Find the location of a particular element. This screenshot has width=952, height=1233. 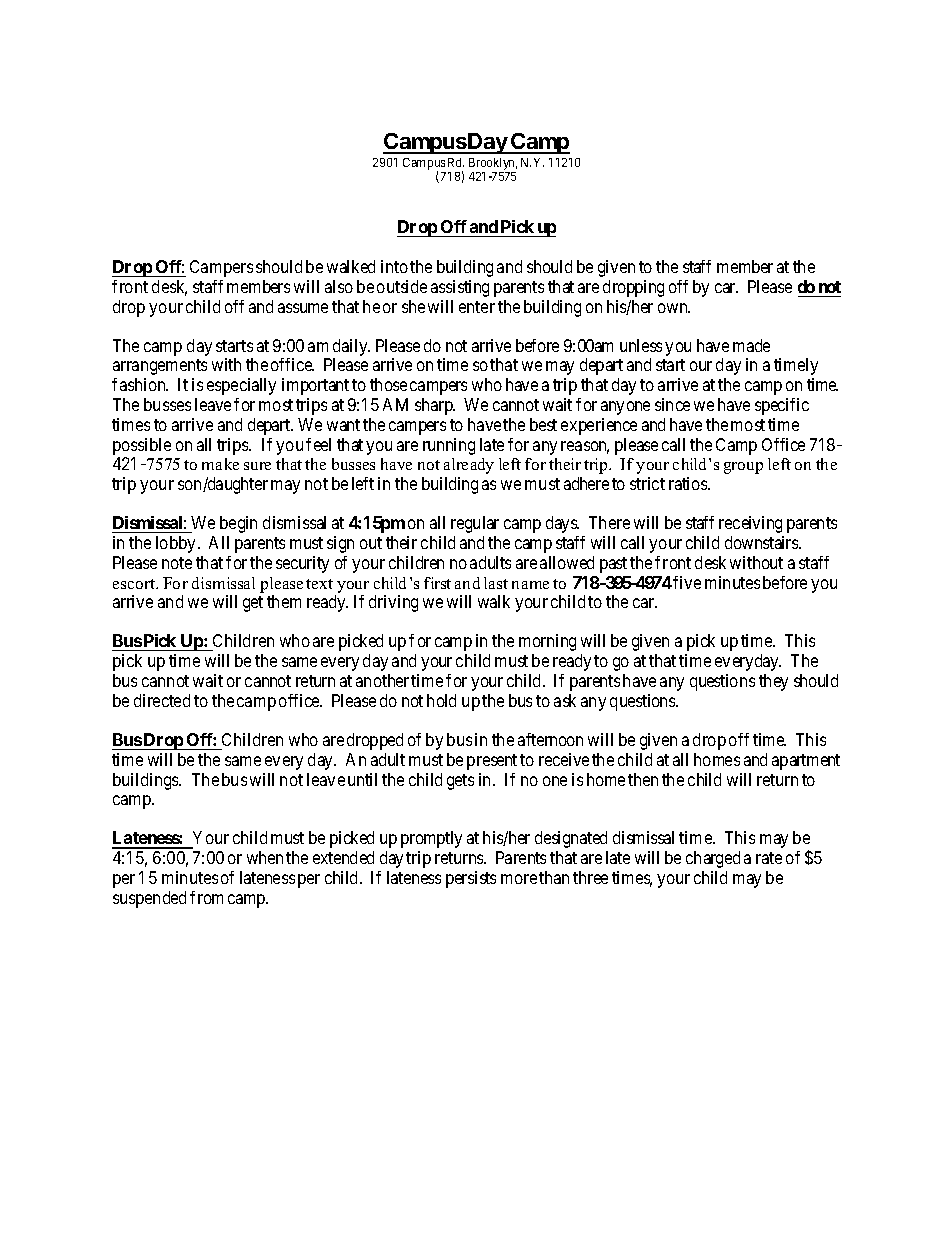

sharp is located at coordinates (435, 406).
